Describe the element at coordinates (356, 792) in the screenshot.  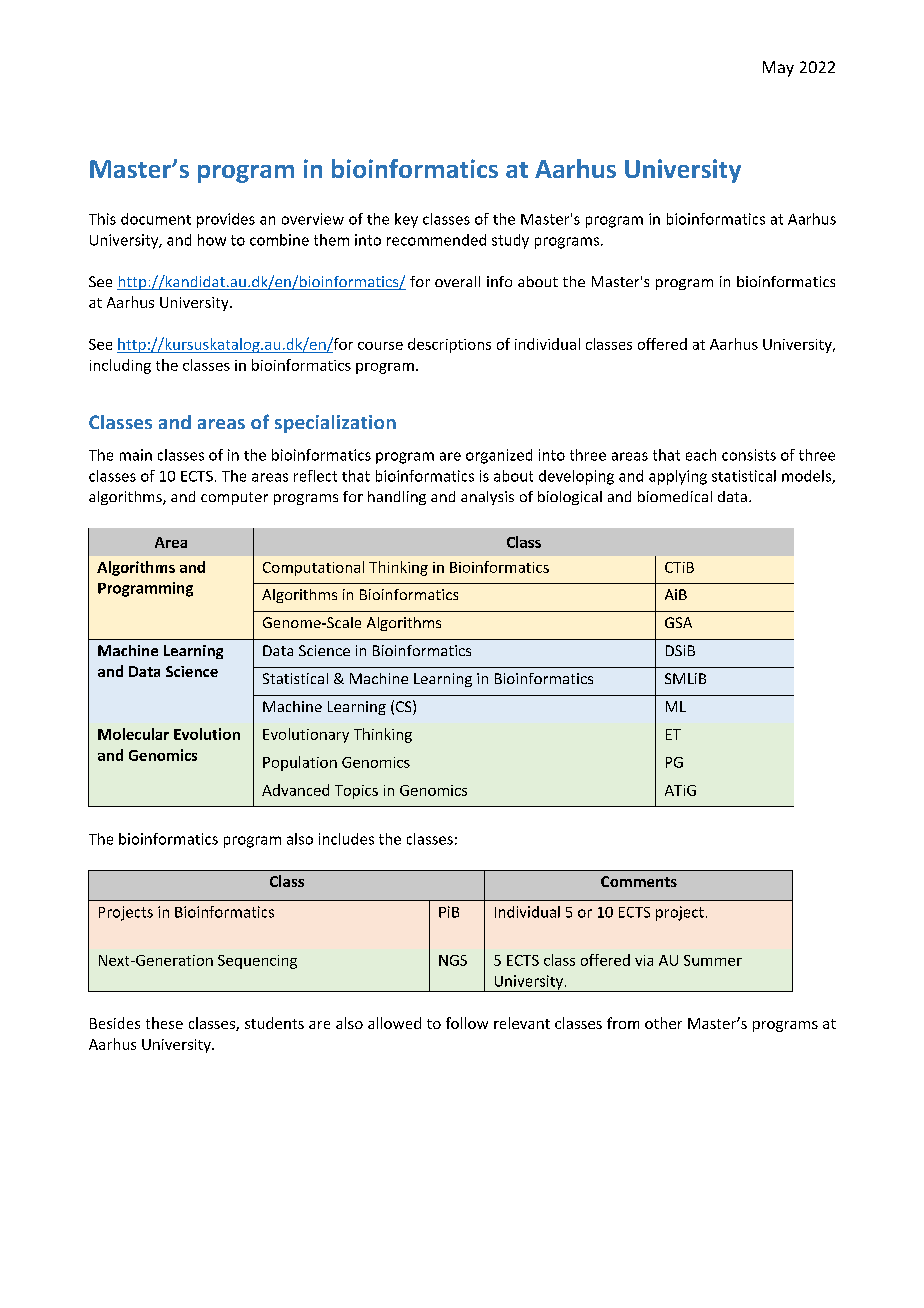
I see `Topics` at that location.
